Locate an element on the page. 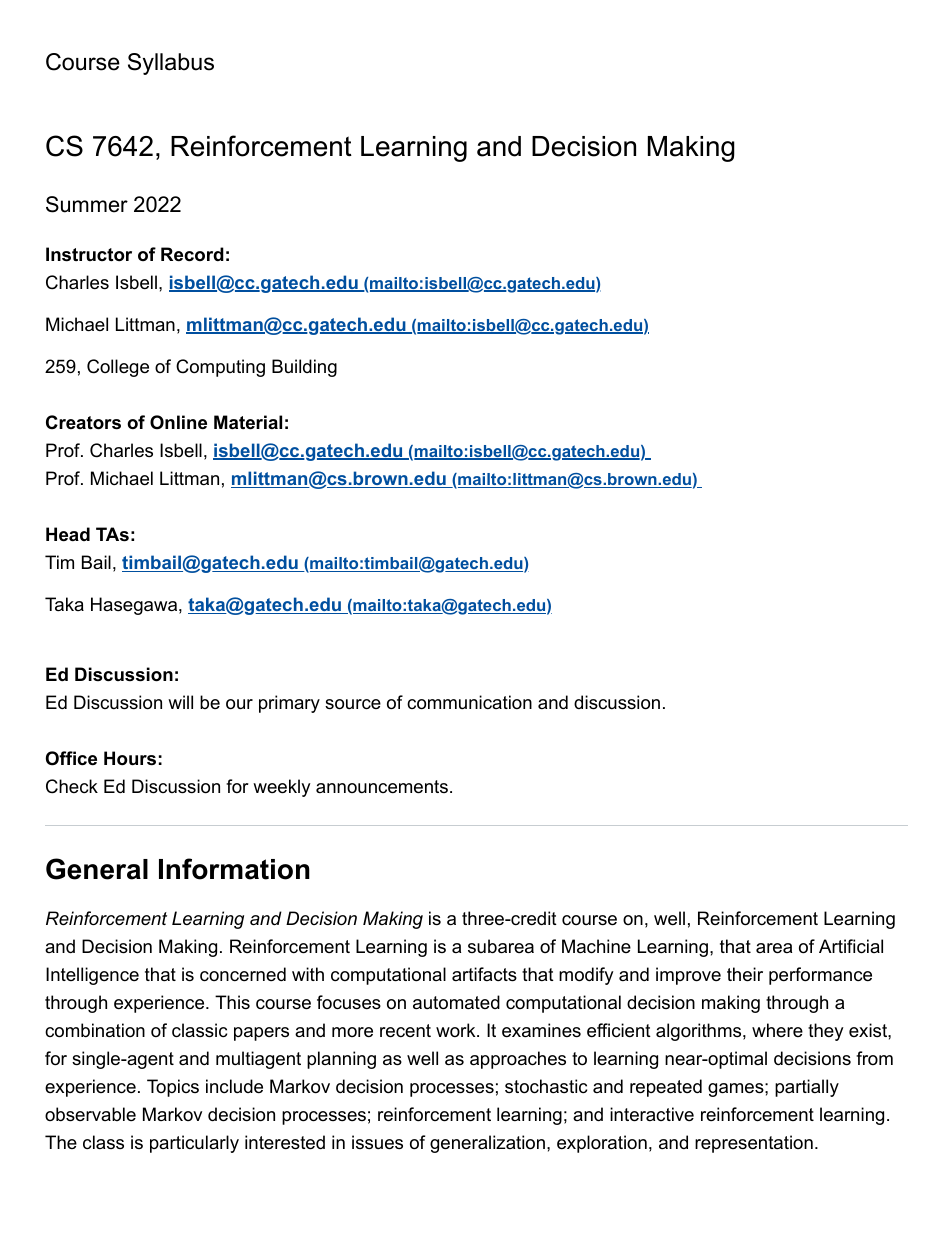  Syllabus is located at coordinates (171, 64).
